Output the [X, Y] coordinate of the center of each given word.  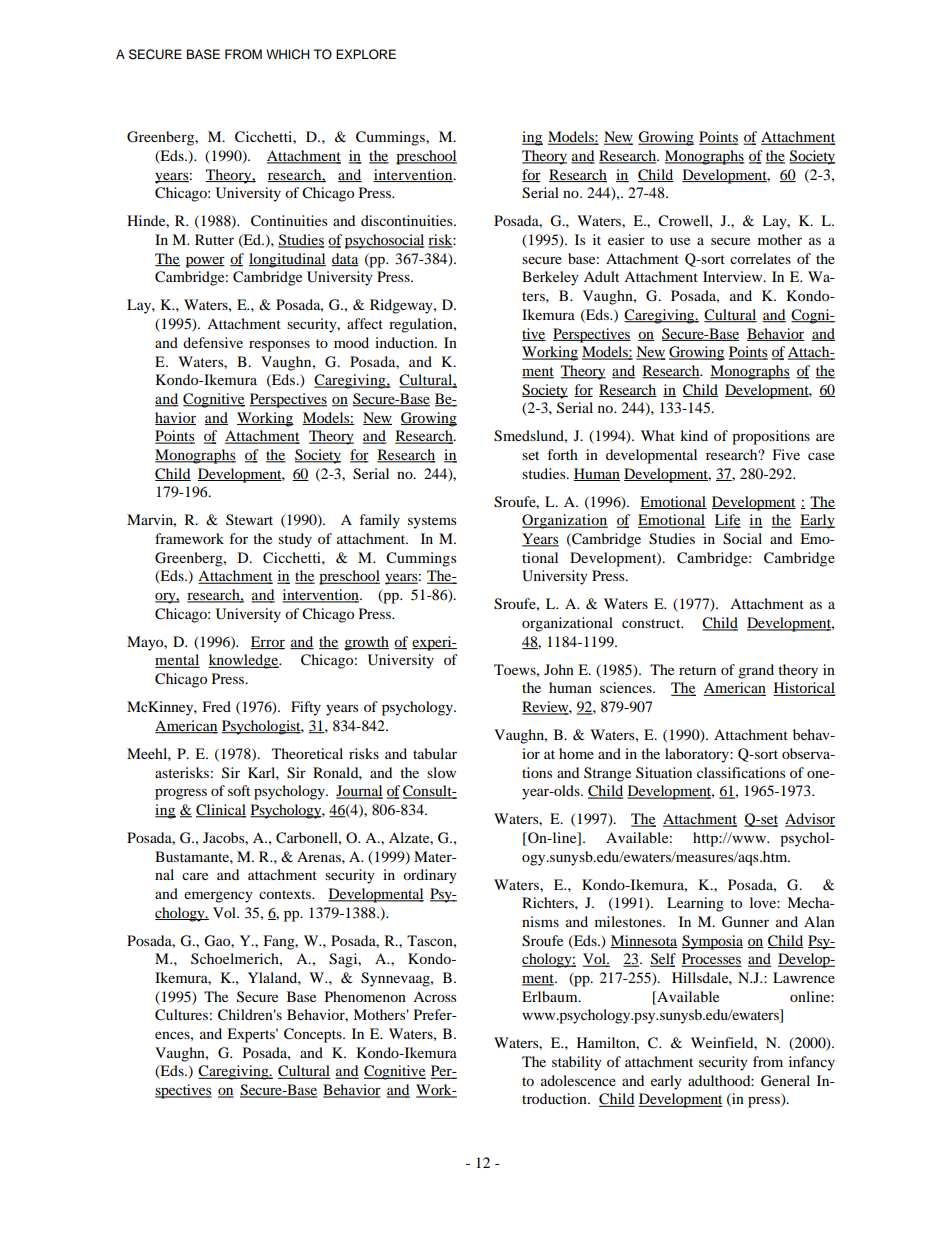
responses [279, 346]
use [680, 241]
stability [577, 1063]
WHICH [288, 54]
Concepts [314, 1035]
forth [563, 454]
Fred [216, 706]
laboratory [698, 755]
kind [694, 435]
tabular [435, 753]
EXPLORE [366, 54]
